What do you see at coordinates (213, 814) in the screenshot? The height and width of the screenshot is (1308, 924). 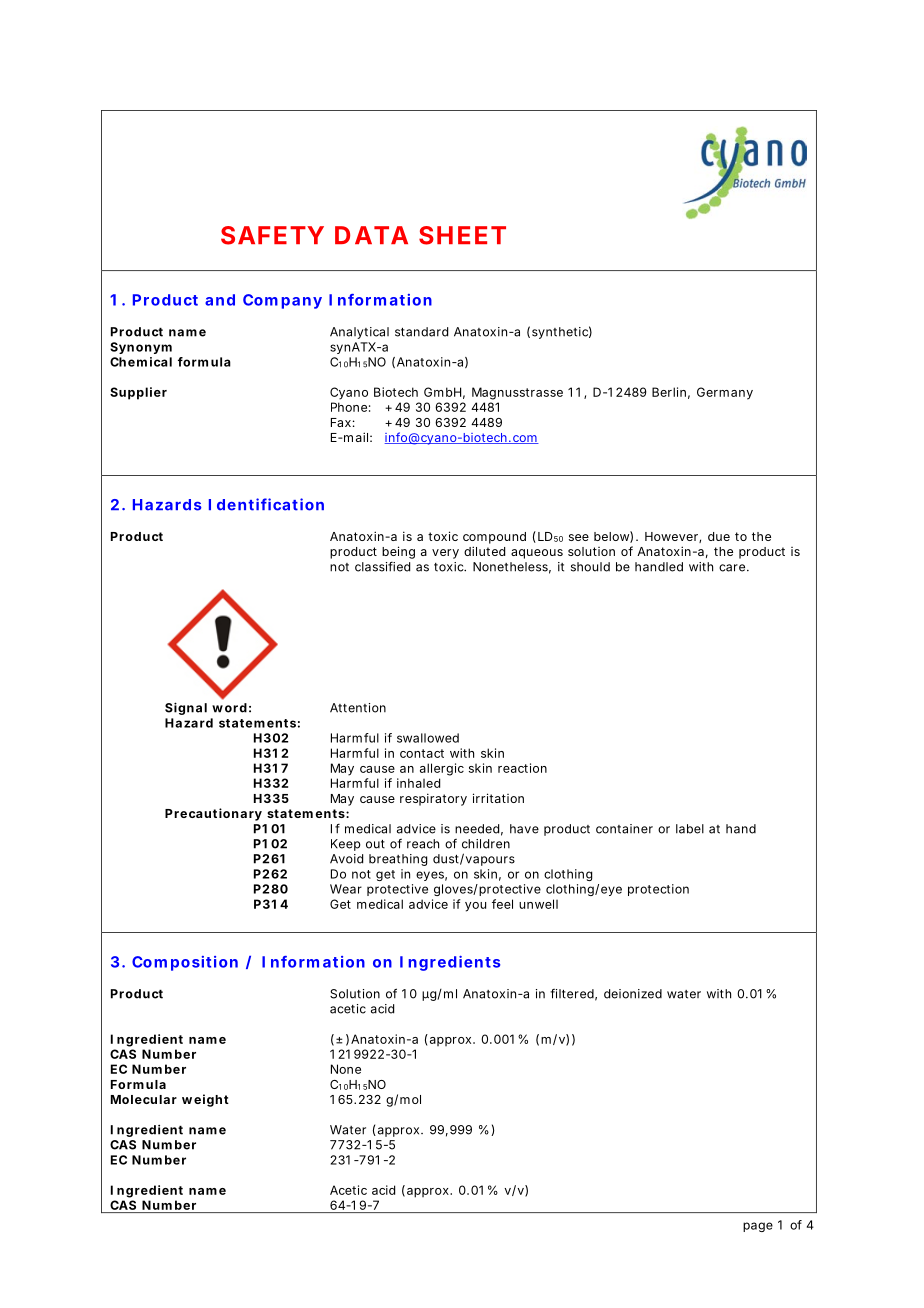 I see `Precautionary` at bounding box center [213, 814].
